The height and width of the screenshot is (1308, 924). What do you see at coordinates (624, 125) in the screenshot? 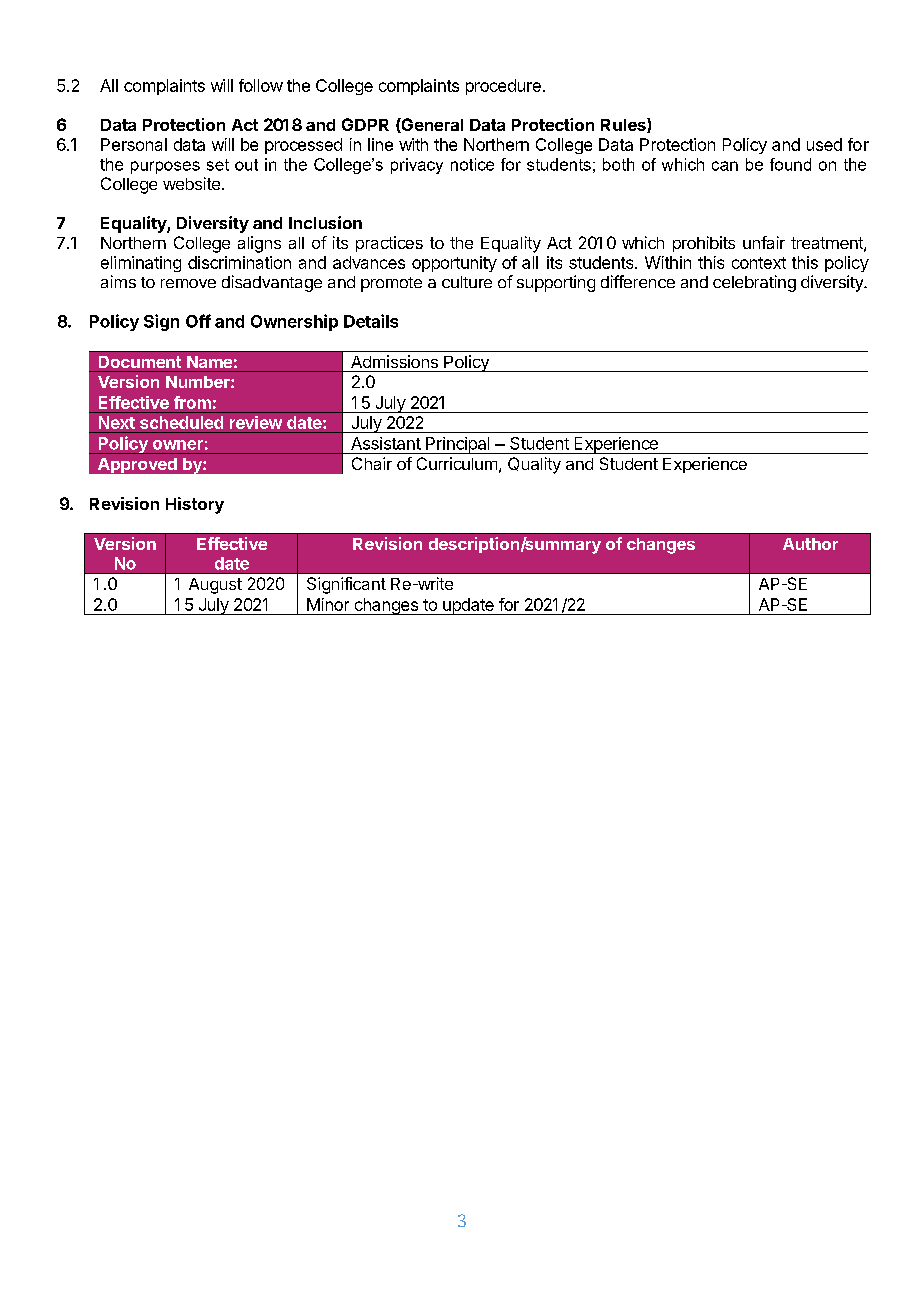
I see `Rules` at bounding box center [624, 125].
